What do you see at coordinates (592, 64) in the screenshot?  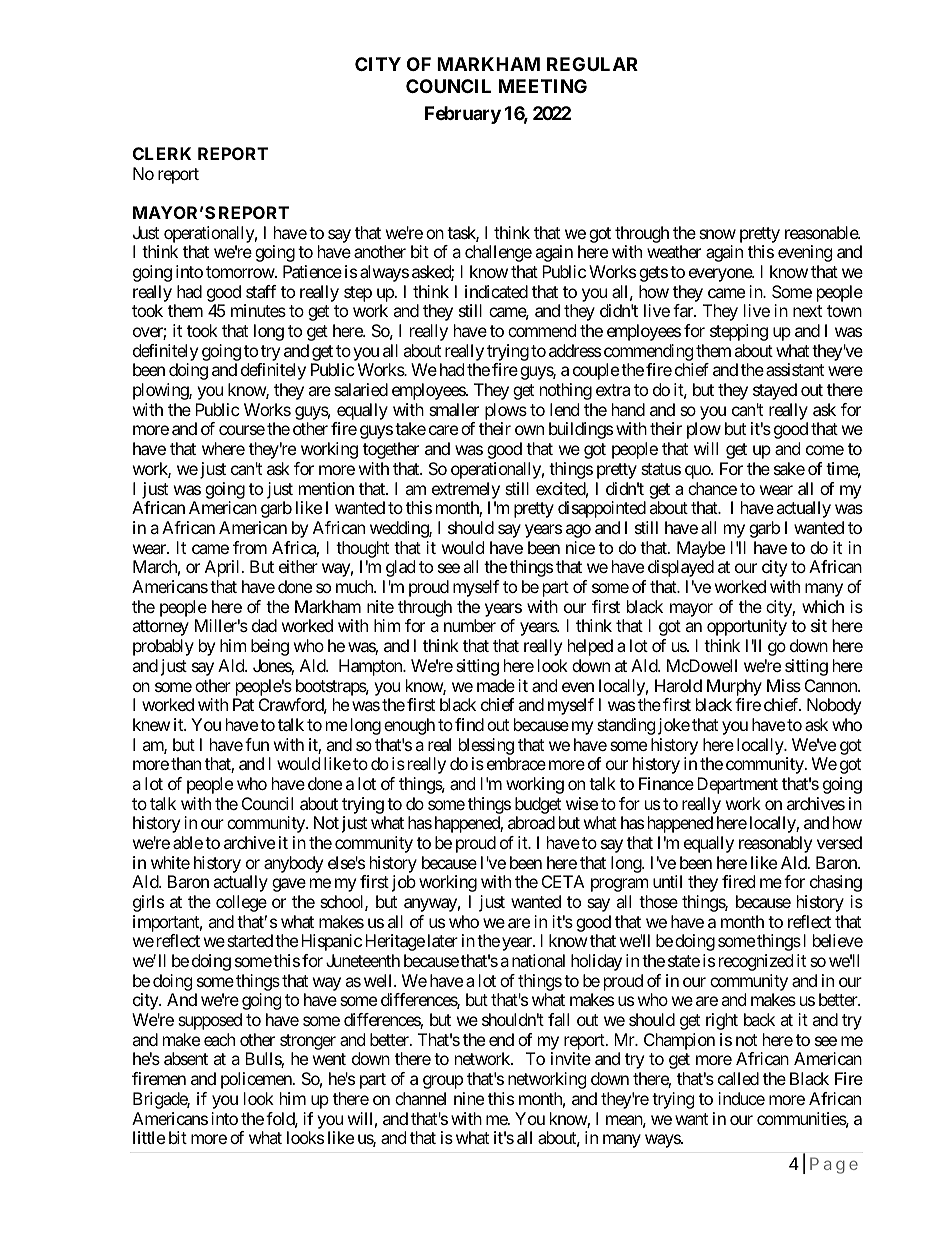 I see `REGULAR` at bounding box center [592, 64].
